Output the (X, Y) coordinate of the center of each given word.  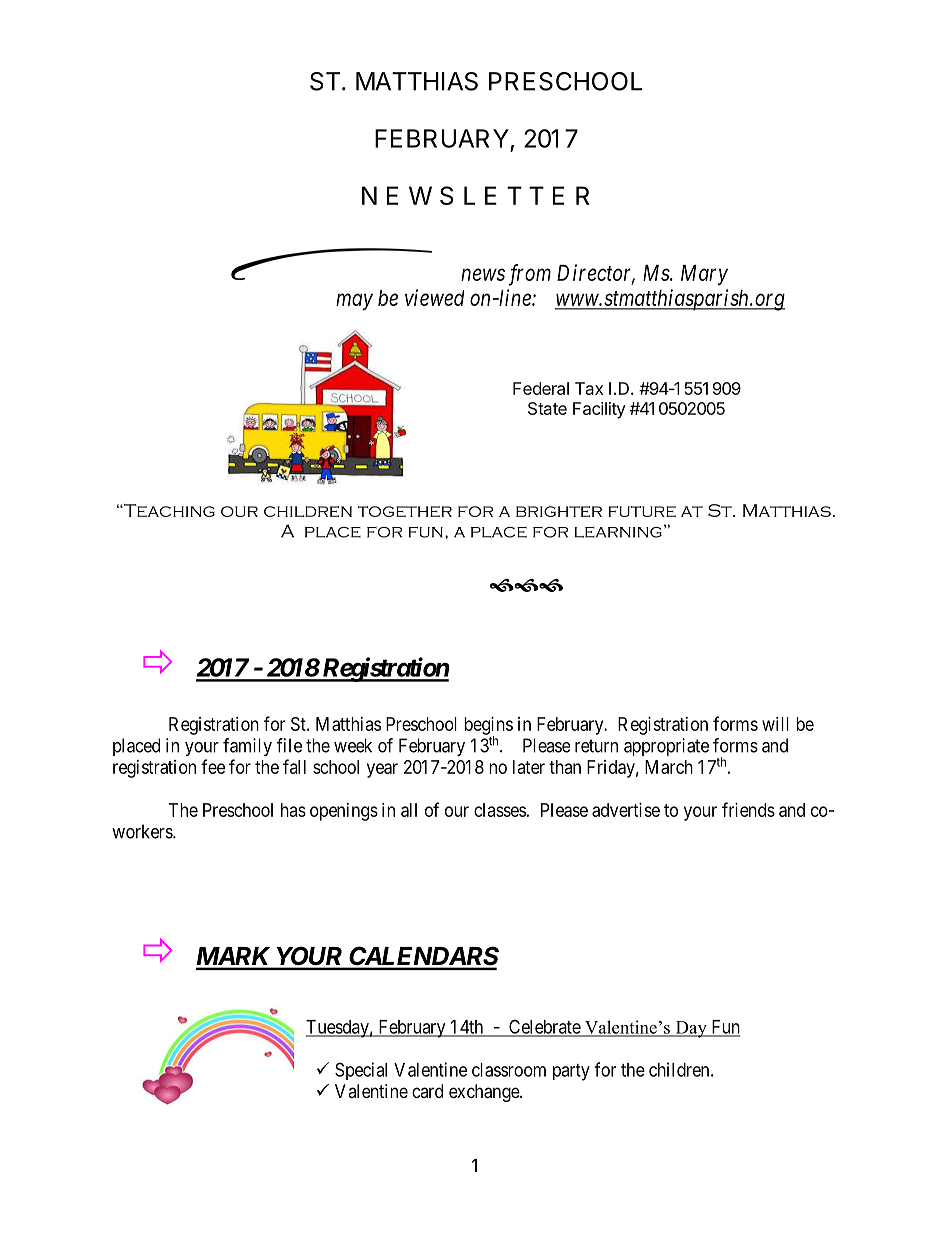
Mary (704, 275)
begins (488, 727)
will (775, 724)
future (642, 511)
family (247, 747)
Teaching (168, 510)
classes (500, 810)
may (354, 302)
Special (361, 1071)
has (293, 810)
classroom (509, 1070)
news (483, 275)
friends (748, 809)
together (405, 511)
